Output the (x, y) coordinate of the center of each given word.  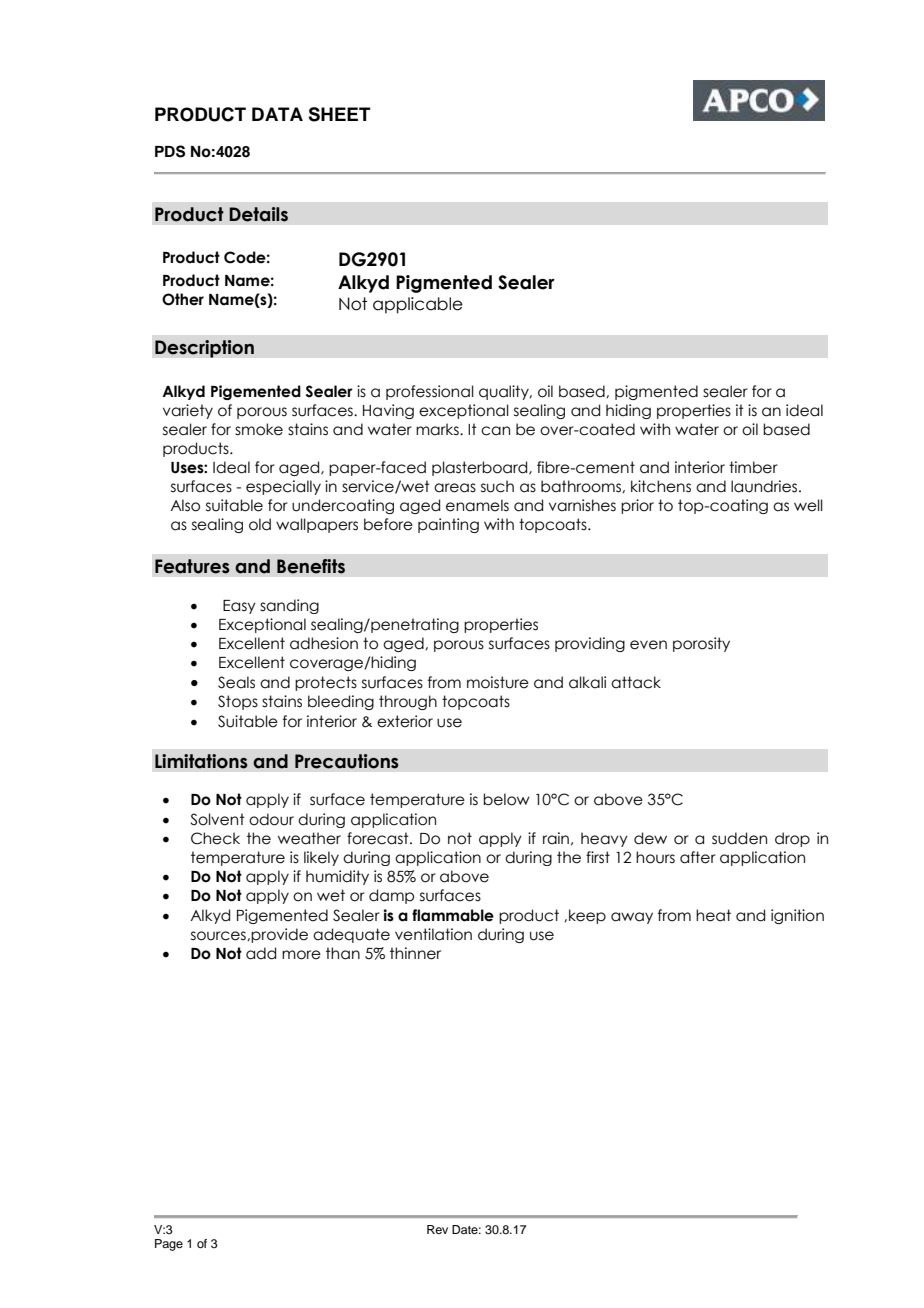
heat (713, 915)
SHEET (339, 114)
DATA (277, 114)
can (495, 431)
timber (753, 467)
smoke (259, 429)
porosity (701, 644)
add (261, 953)
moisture (498, 682)
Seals (236, 682)
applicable (418, 305)
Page (169, 1245)
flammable (453, 915)
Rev (437, 1229)
